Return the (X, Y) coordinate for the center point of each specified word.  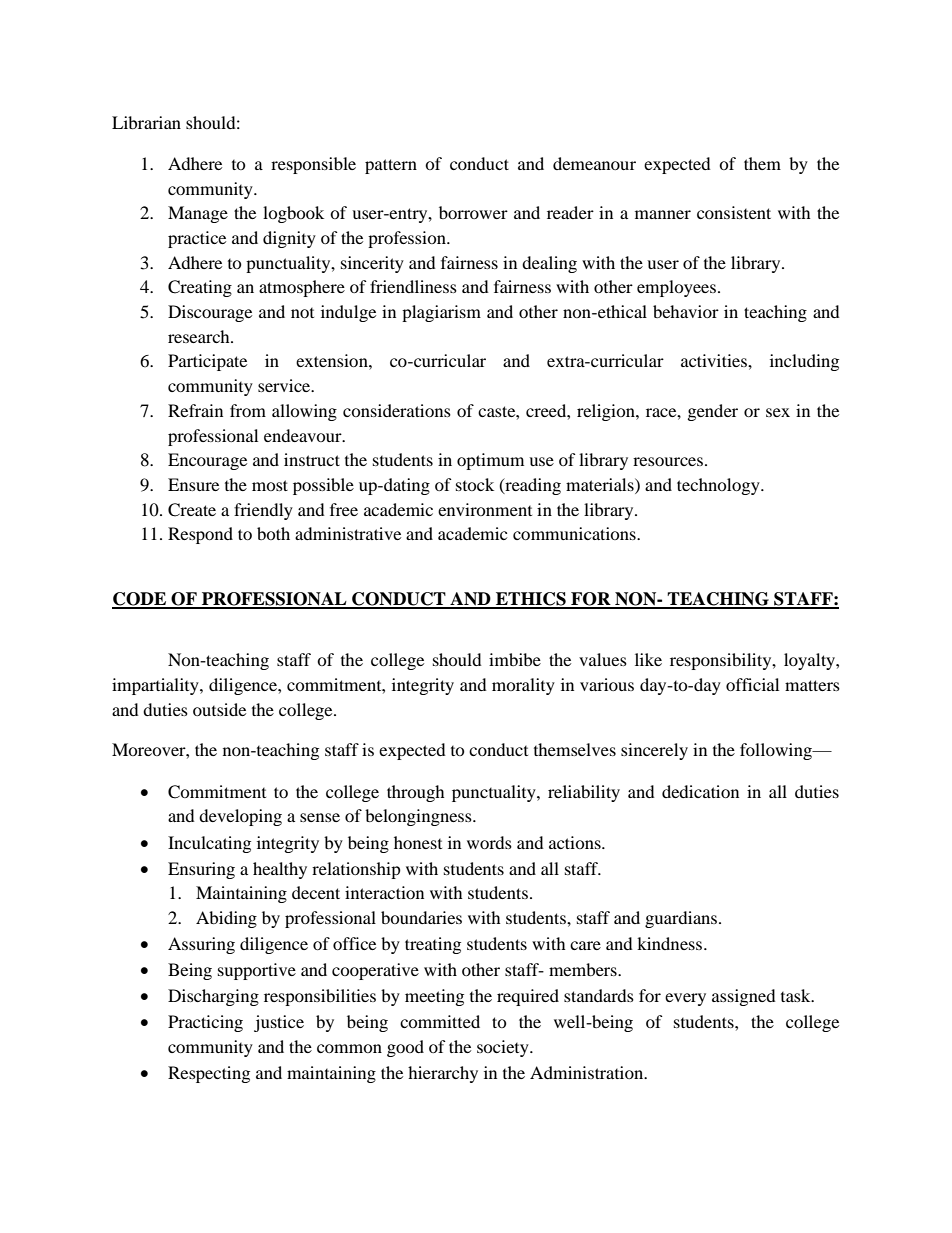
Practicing (205, 1023)
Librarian (146, 122)
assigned (744, 997)
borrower (473, 212)
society (504, 1048)
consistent (734, 212)
